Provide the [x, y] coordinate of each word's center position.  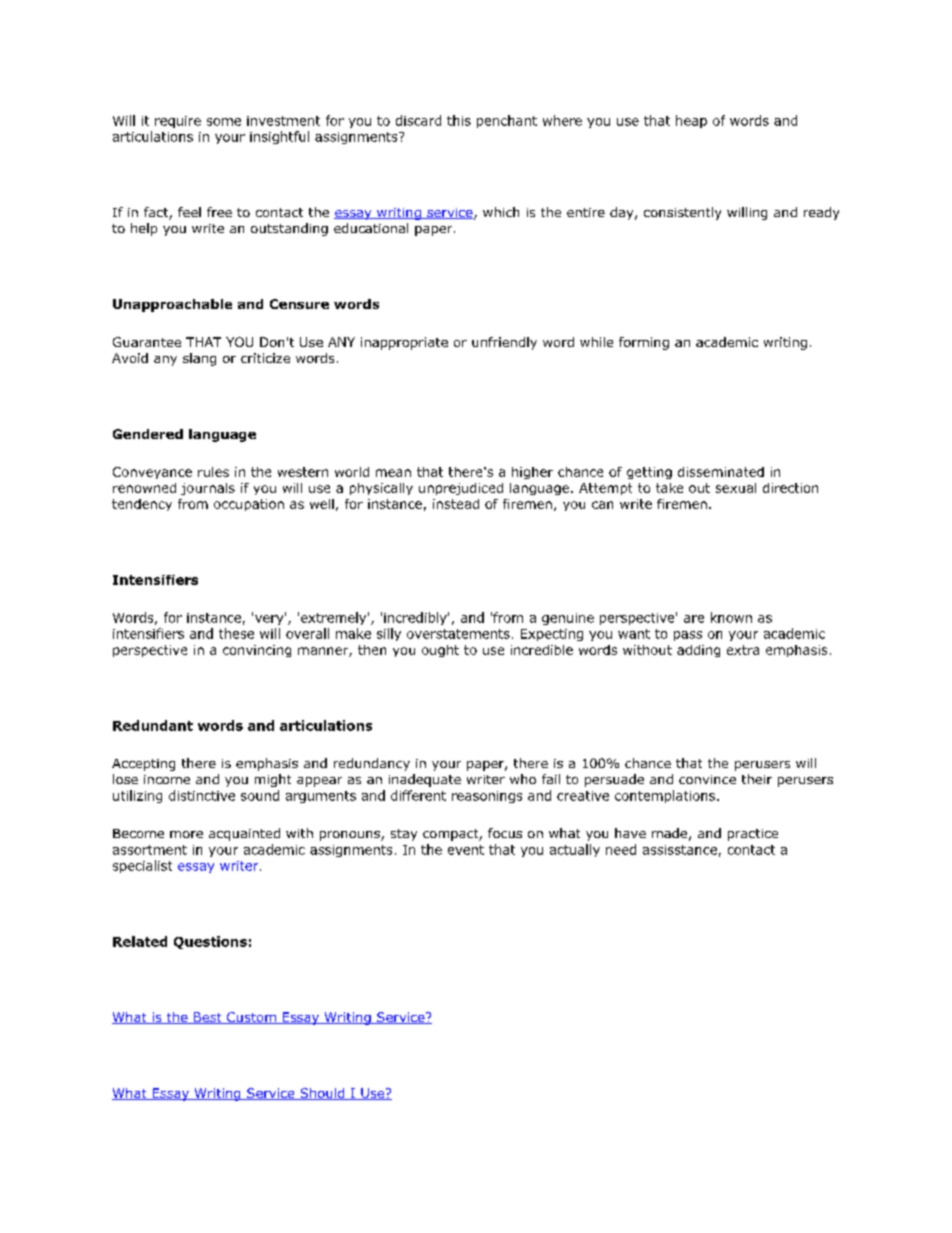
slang [199, 359]
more [186, 834]
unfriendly [504, 343]
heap [691, 121]
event [466, 850]
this [459, 120]
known [731, 617]
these [236, 633]
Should [322, 1094]
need [621, 849]
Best [207, 1018]
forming [644, 343]
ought [440, 651]
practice [753, 835]
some [224, 122]
